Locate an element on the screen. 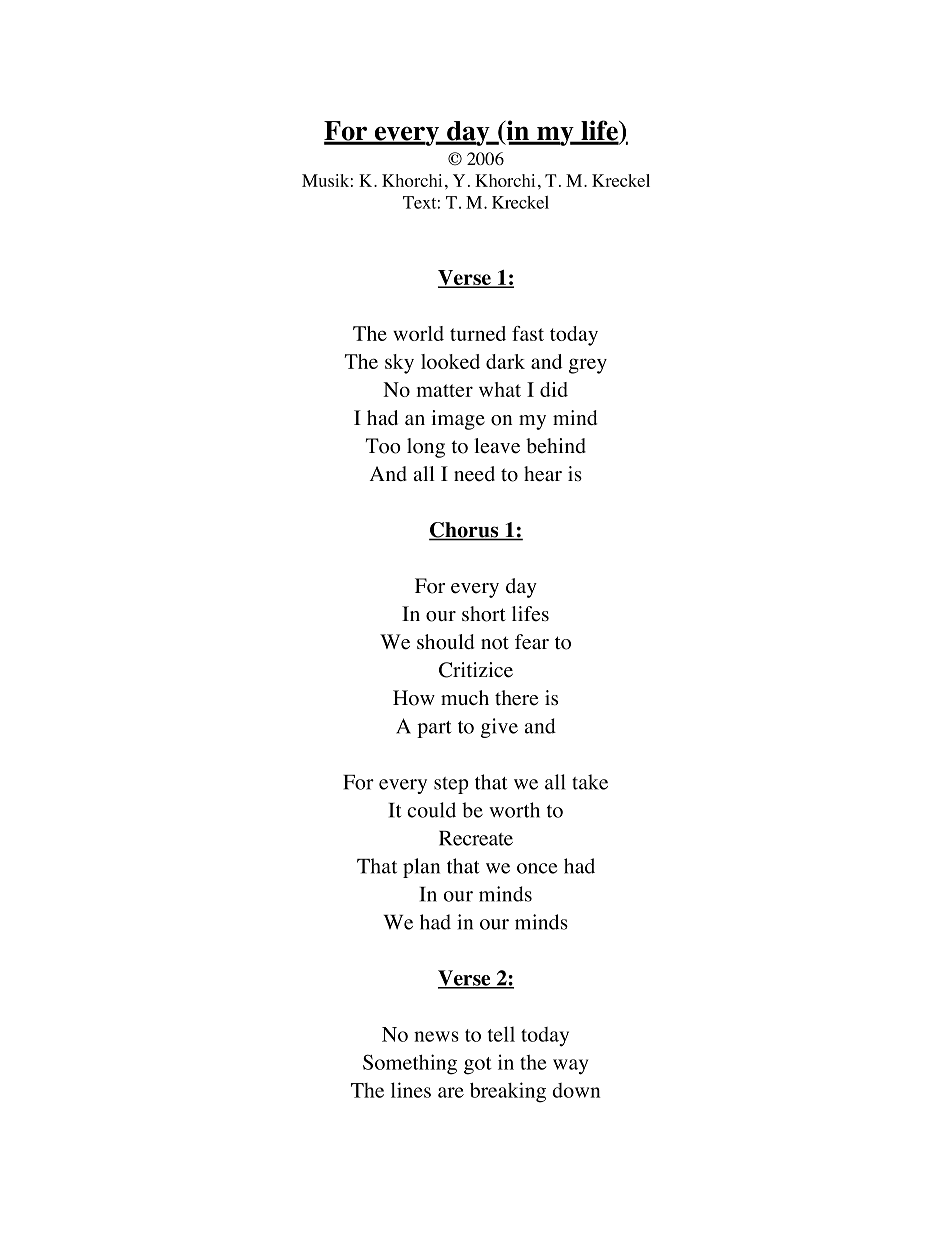 The image size is (952, 1233). turned is located at coordinates (478, 333).
